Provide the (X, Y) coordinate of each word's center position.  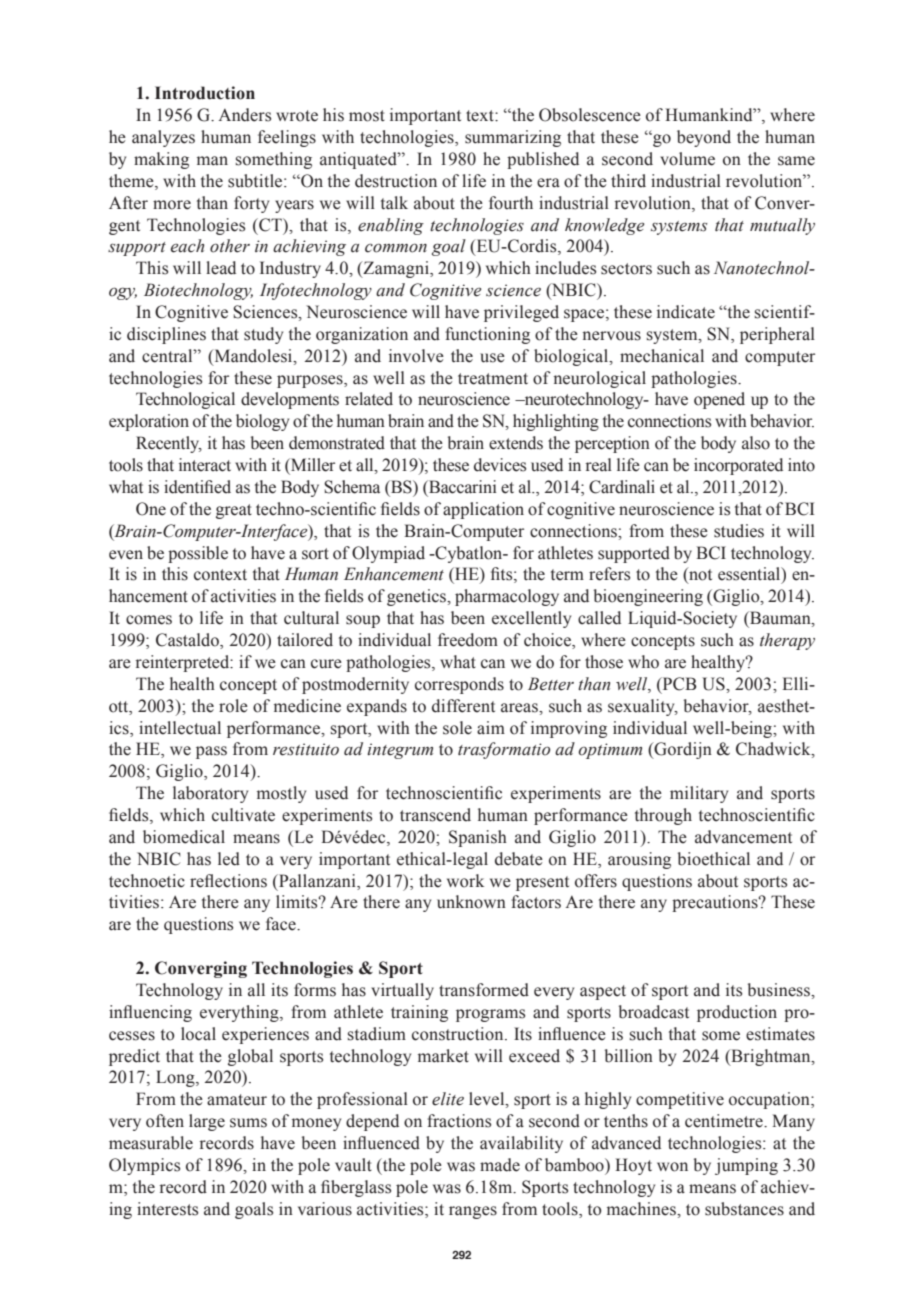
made (500, 1165)
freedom (468, 640)
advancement (743, 837)
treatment (493, 379)
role (233, 706)
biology (262, 422)
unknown (471, 902)
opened (719, 400)
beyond (704, 138)
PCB (678, 684)
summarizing (513, 138)
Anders (244, 115)
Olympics (144, 1166)
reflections (228, 881)
